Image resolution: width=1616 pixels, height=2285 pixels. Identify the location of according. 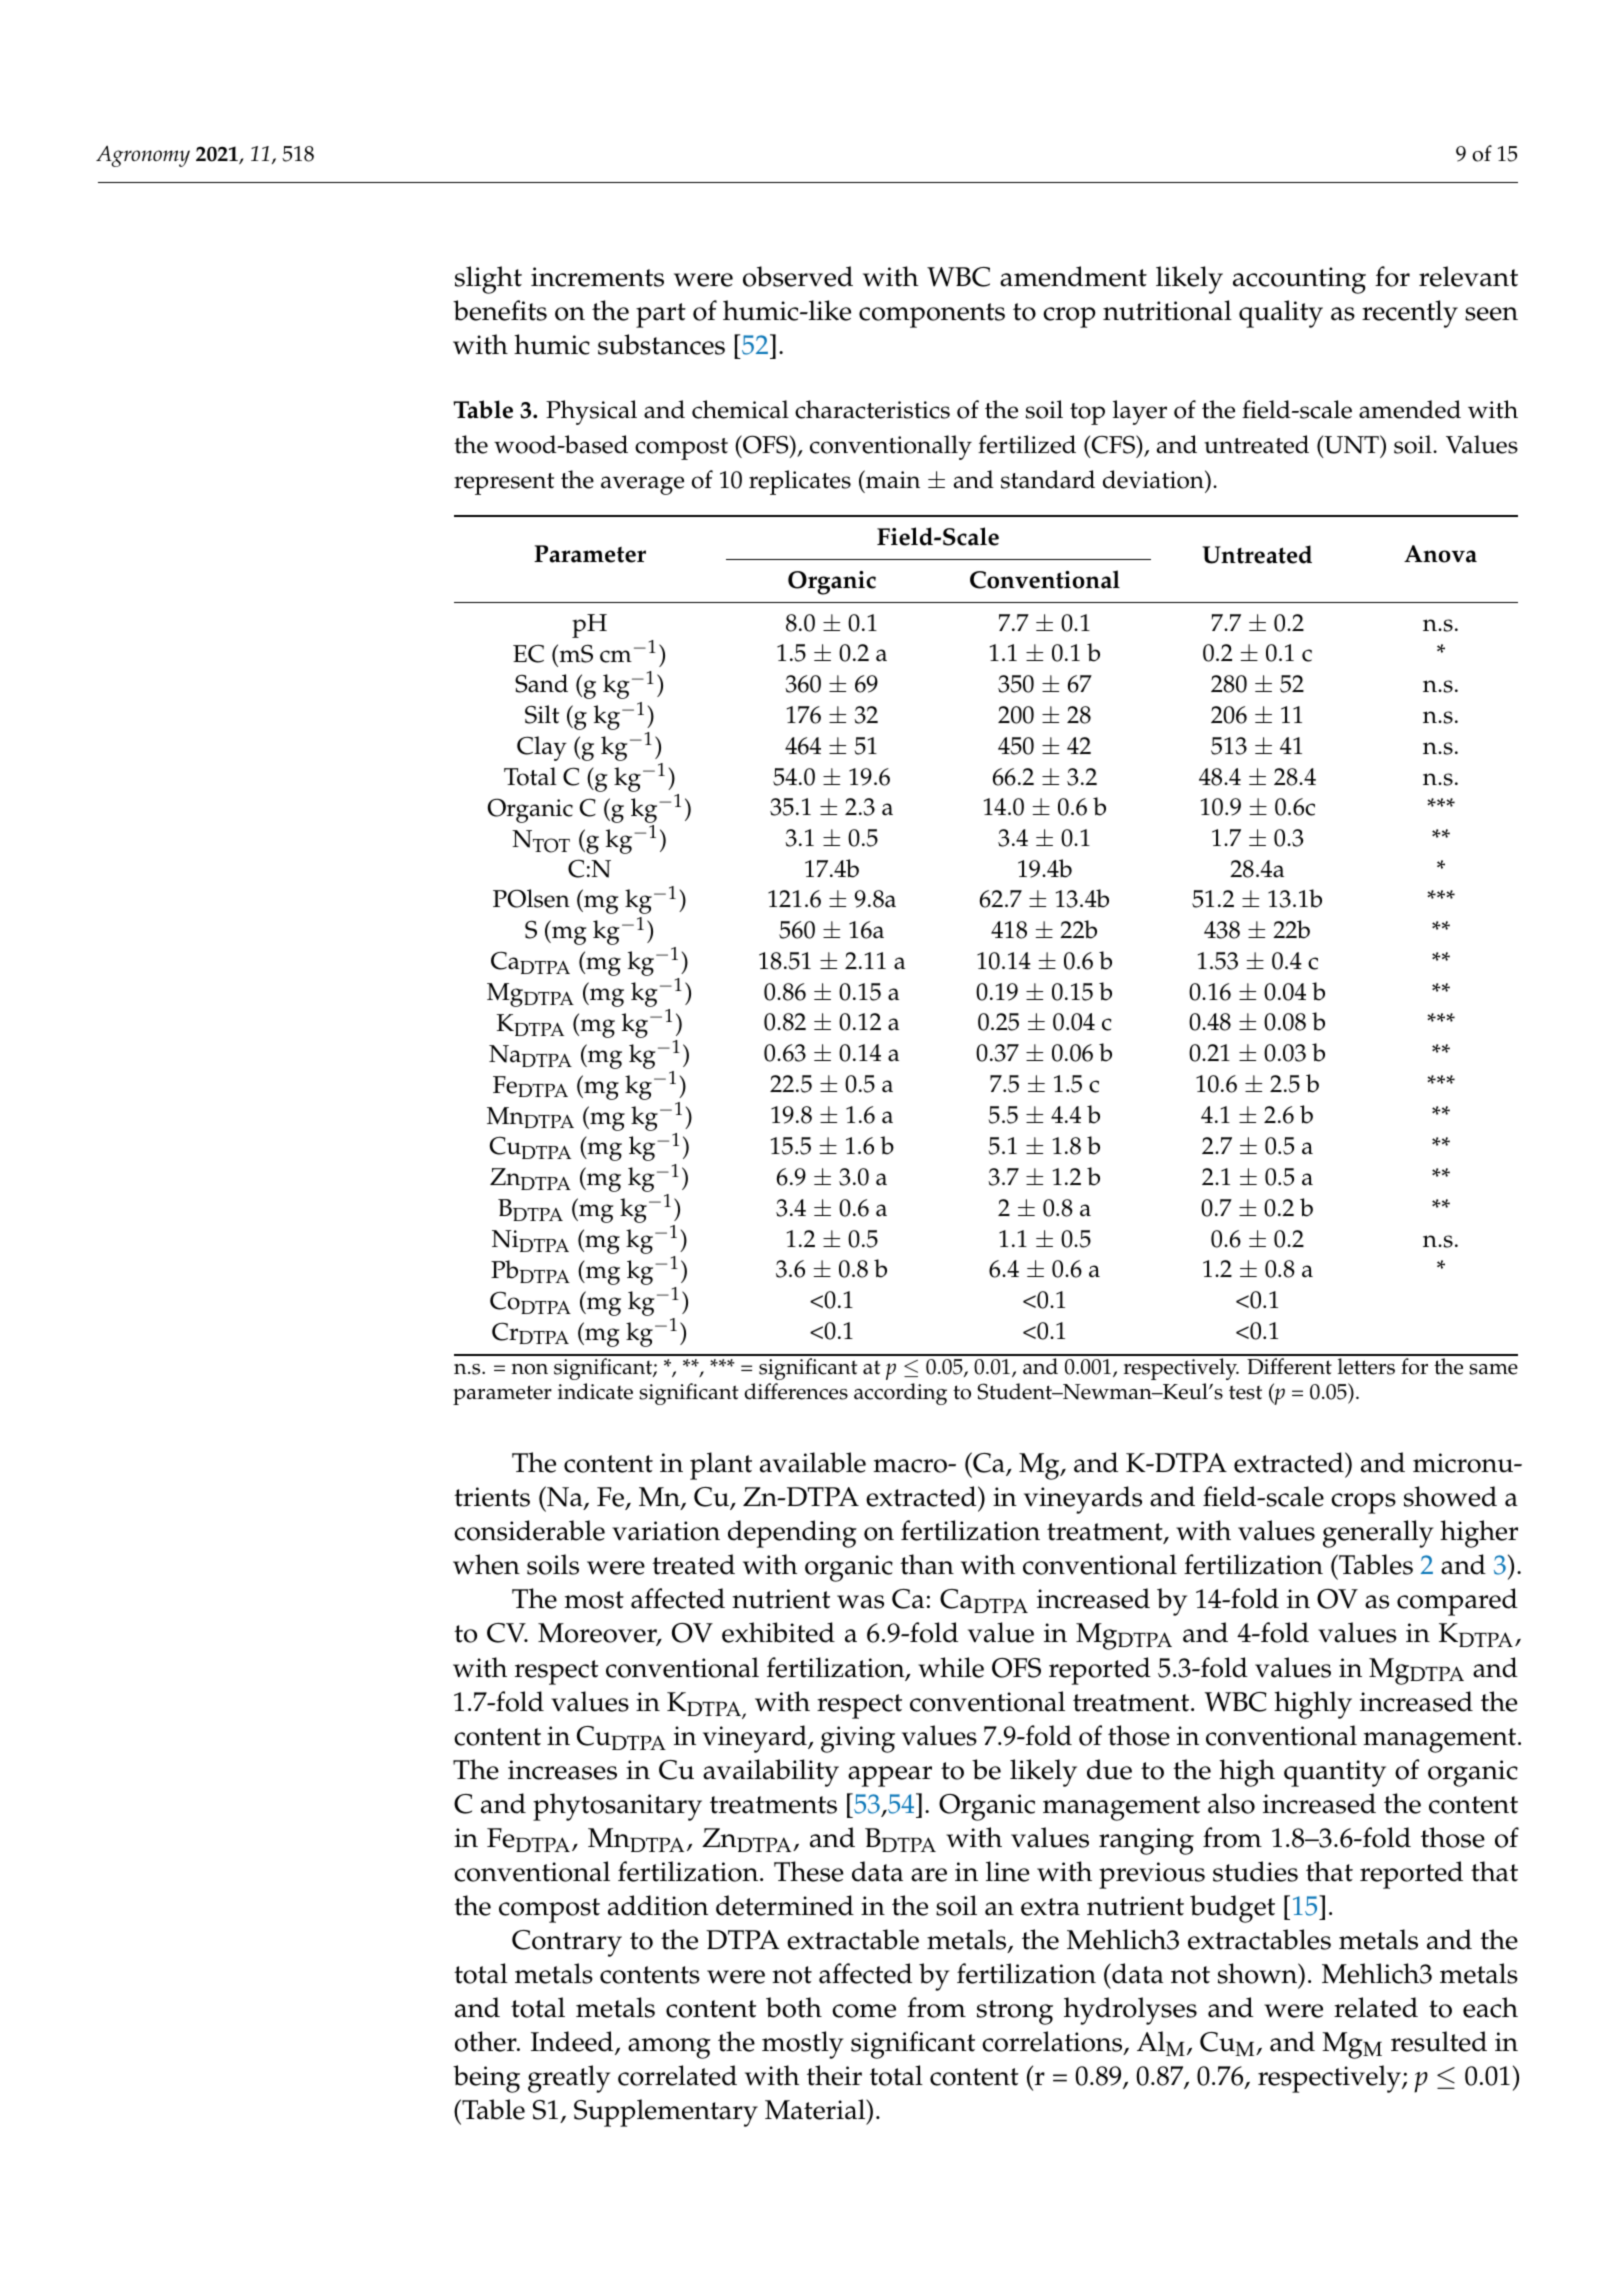
(900, 1394).
